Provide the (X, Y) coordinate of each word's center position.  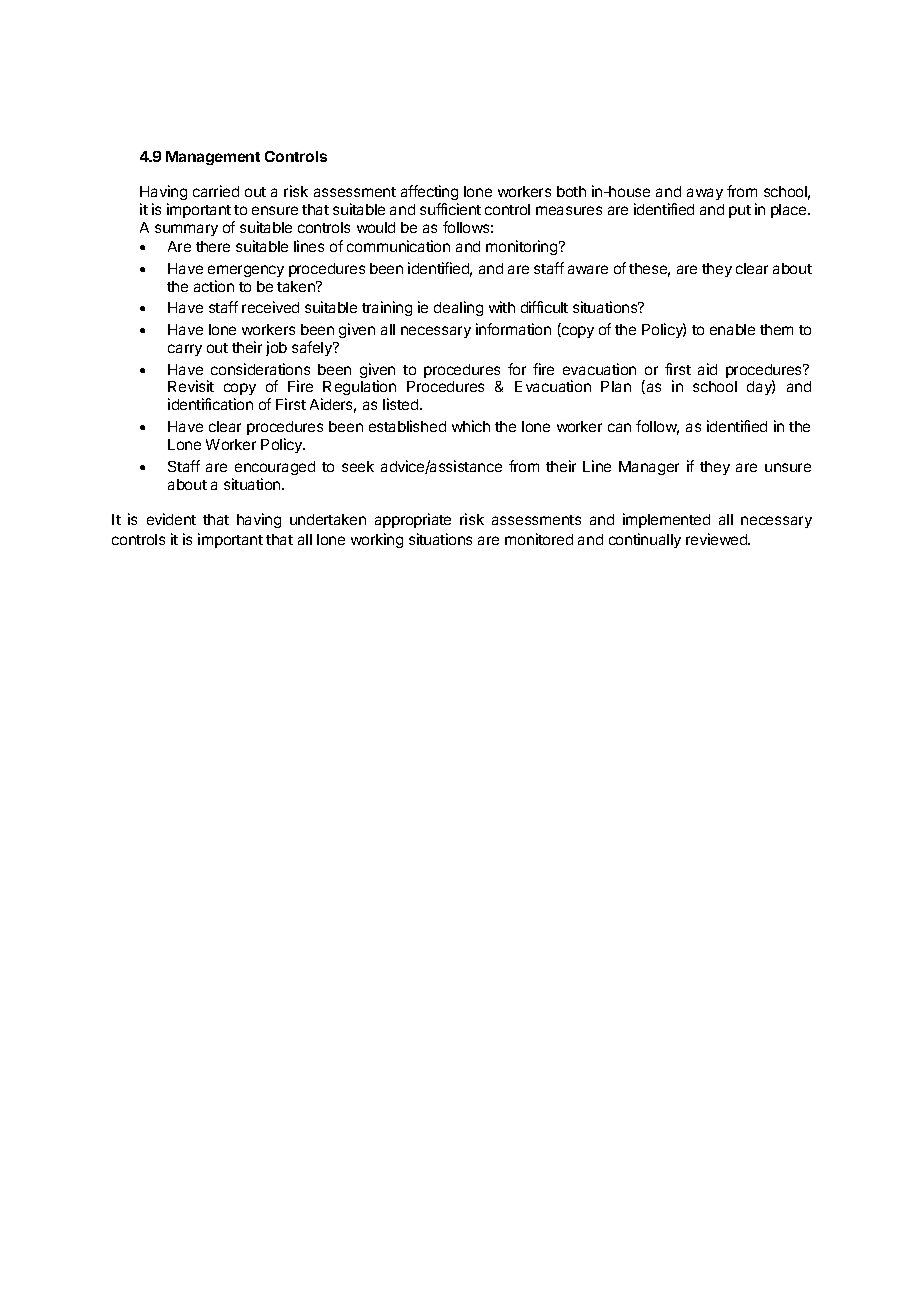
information (513, 329)
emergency (246, 271)
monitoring (523, 247)
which (471, 426)
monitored (539, 539)
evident (171, 519)
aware (588, 269)
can (619, 427)
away (705, 194)
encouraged (275, 468)
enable (732, 329)
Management (213, 158)
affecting (429, 194)
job (276, 348)
